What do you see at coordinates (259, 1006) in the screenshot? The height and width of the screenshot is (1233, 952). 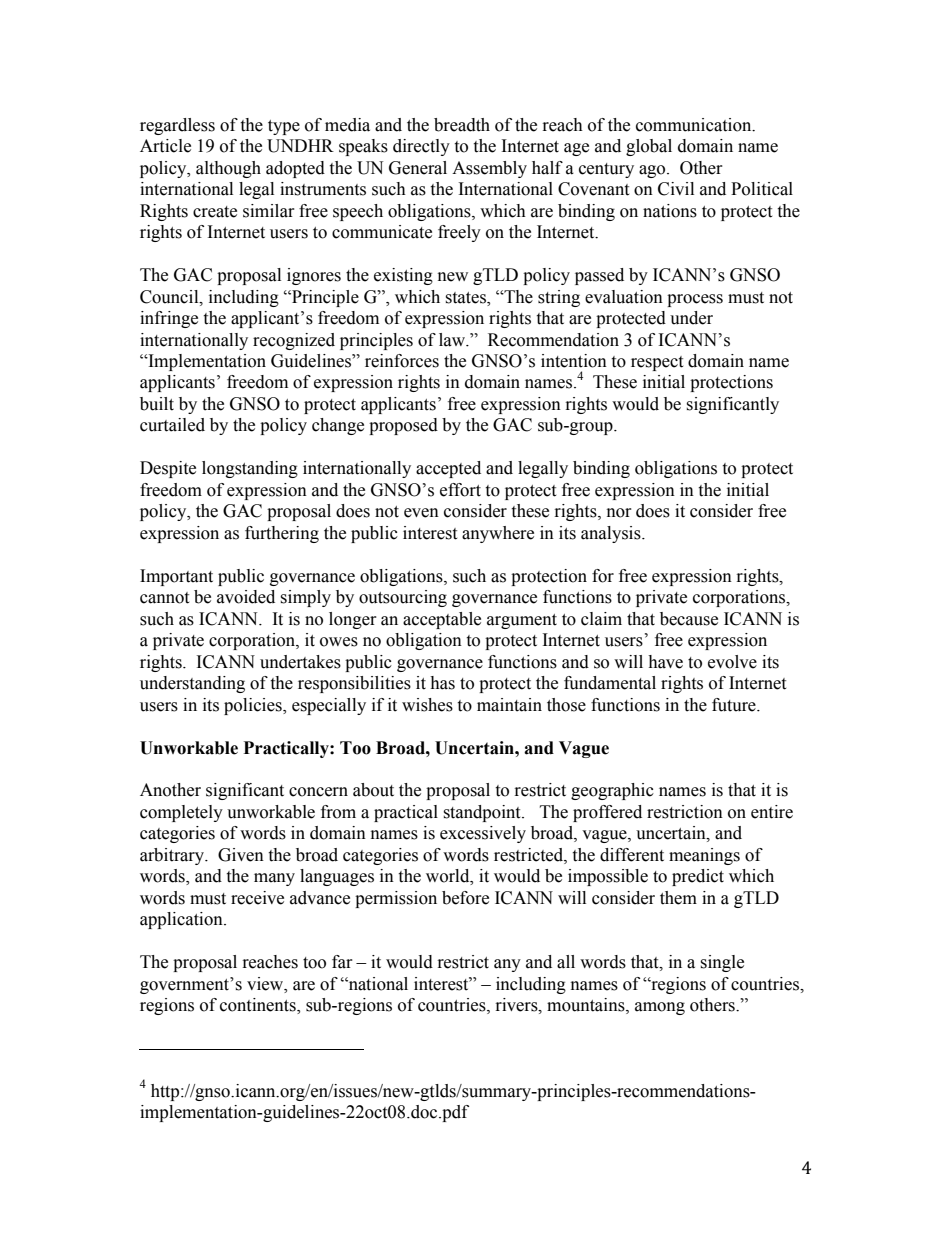 I see `continents` at bounding box center [259, 1006].
